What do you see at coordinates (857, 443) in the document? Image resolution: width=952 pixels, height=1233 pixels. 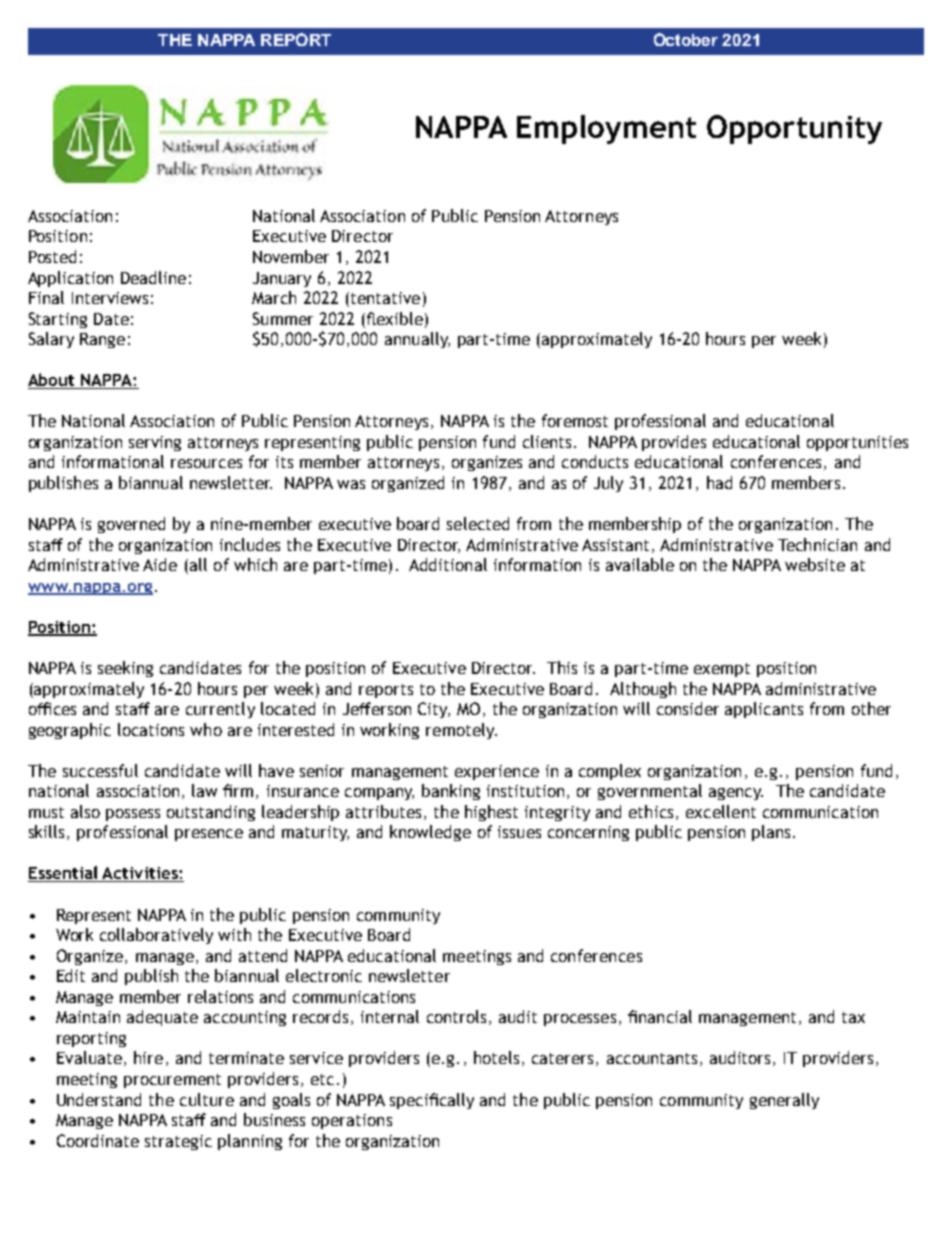 I see `opportunities` at bounding box center [857, 443].
